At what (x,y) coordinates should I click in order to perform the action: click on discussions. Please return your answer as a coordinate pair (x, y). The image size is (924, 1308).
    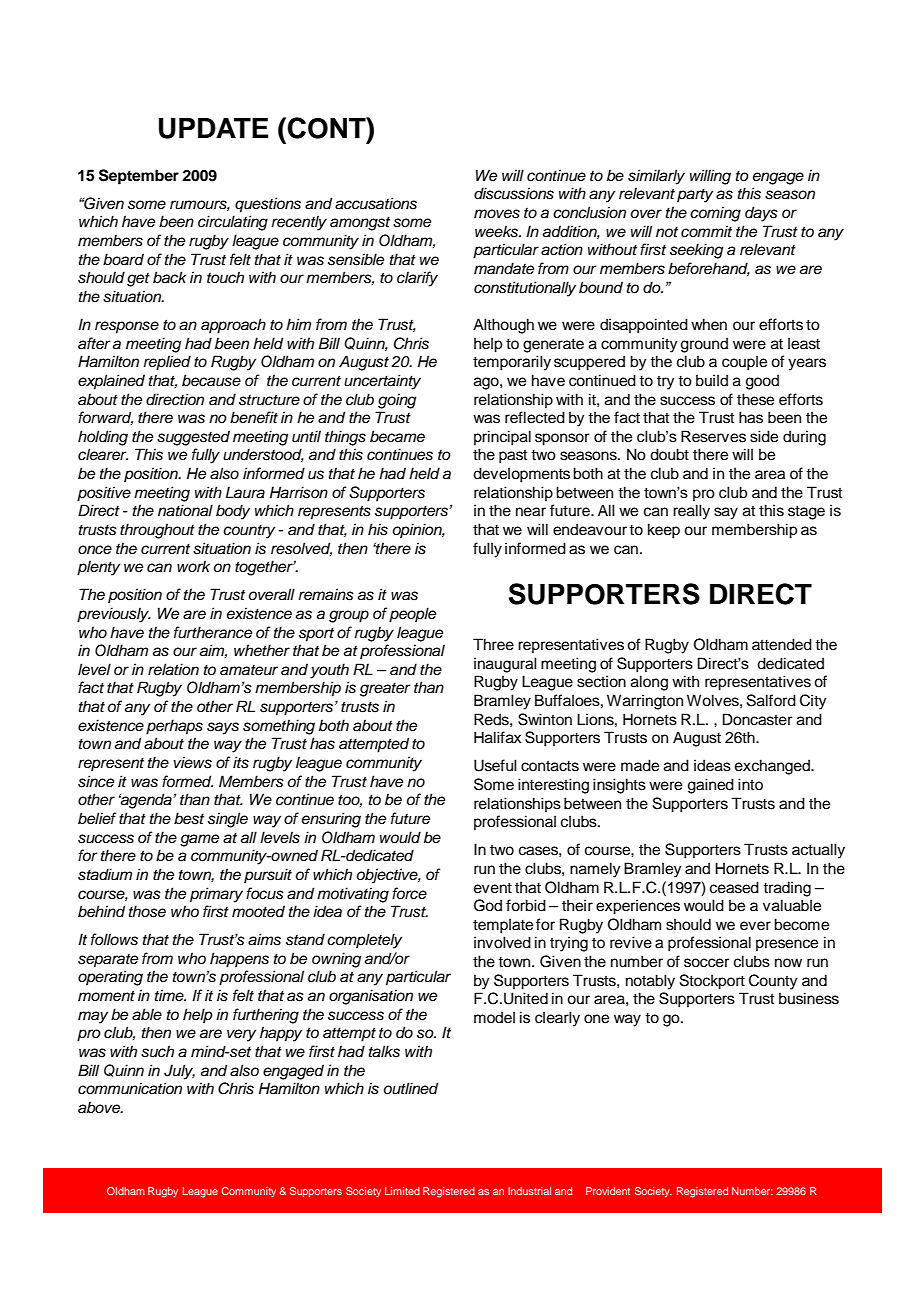
    Looking at the image, I should click on (514, 193).
